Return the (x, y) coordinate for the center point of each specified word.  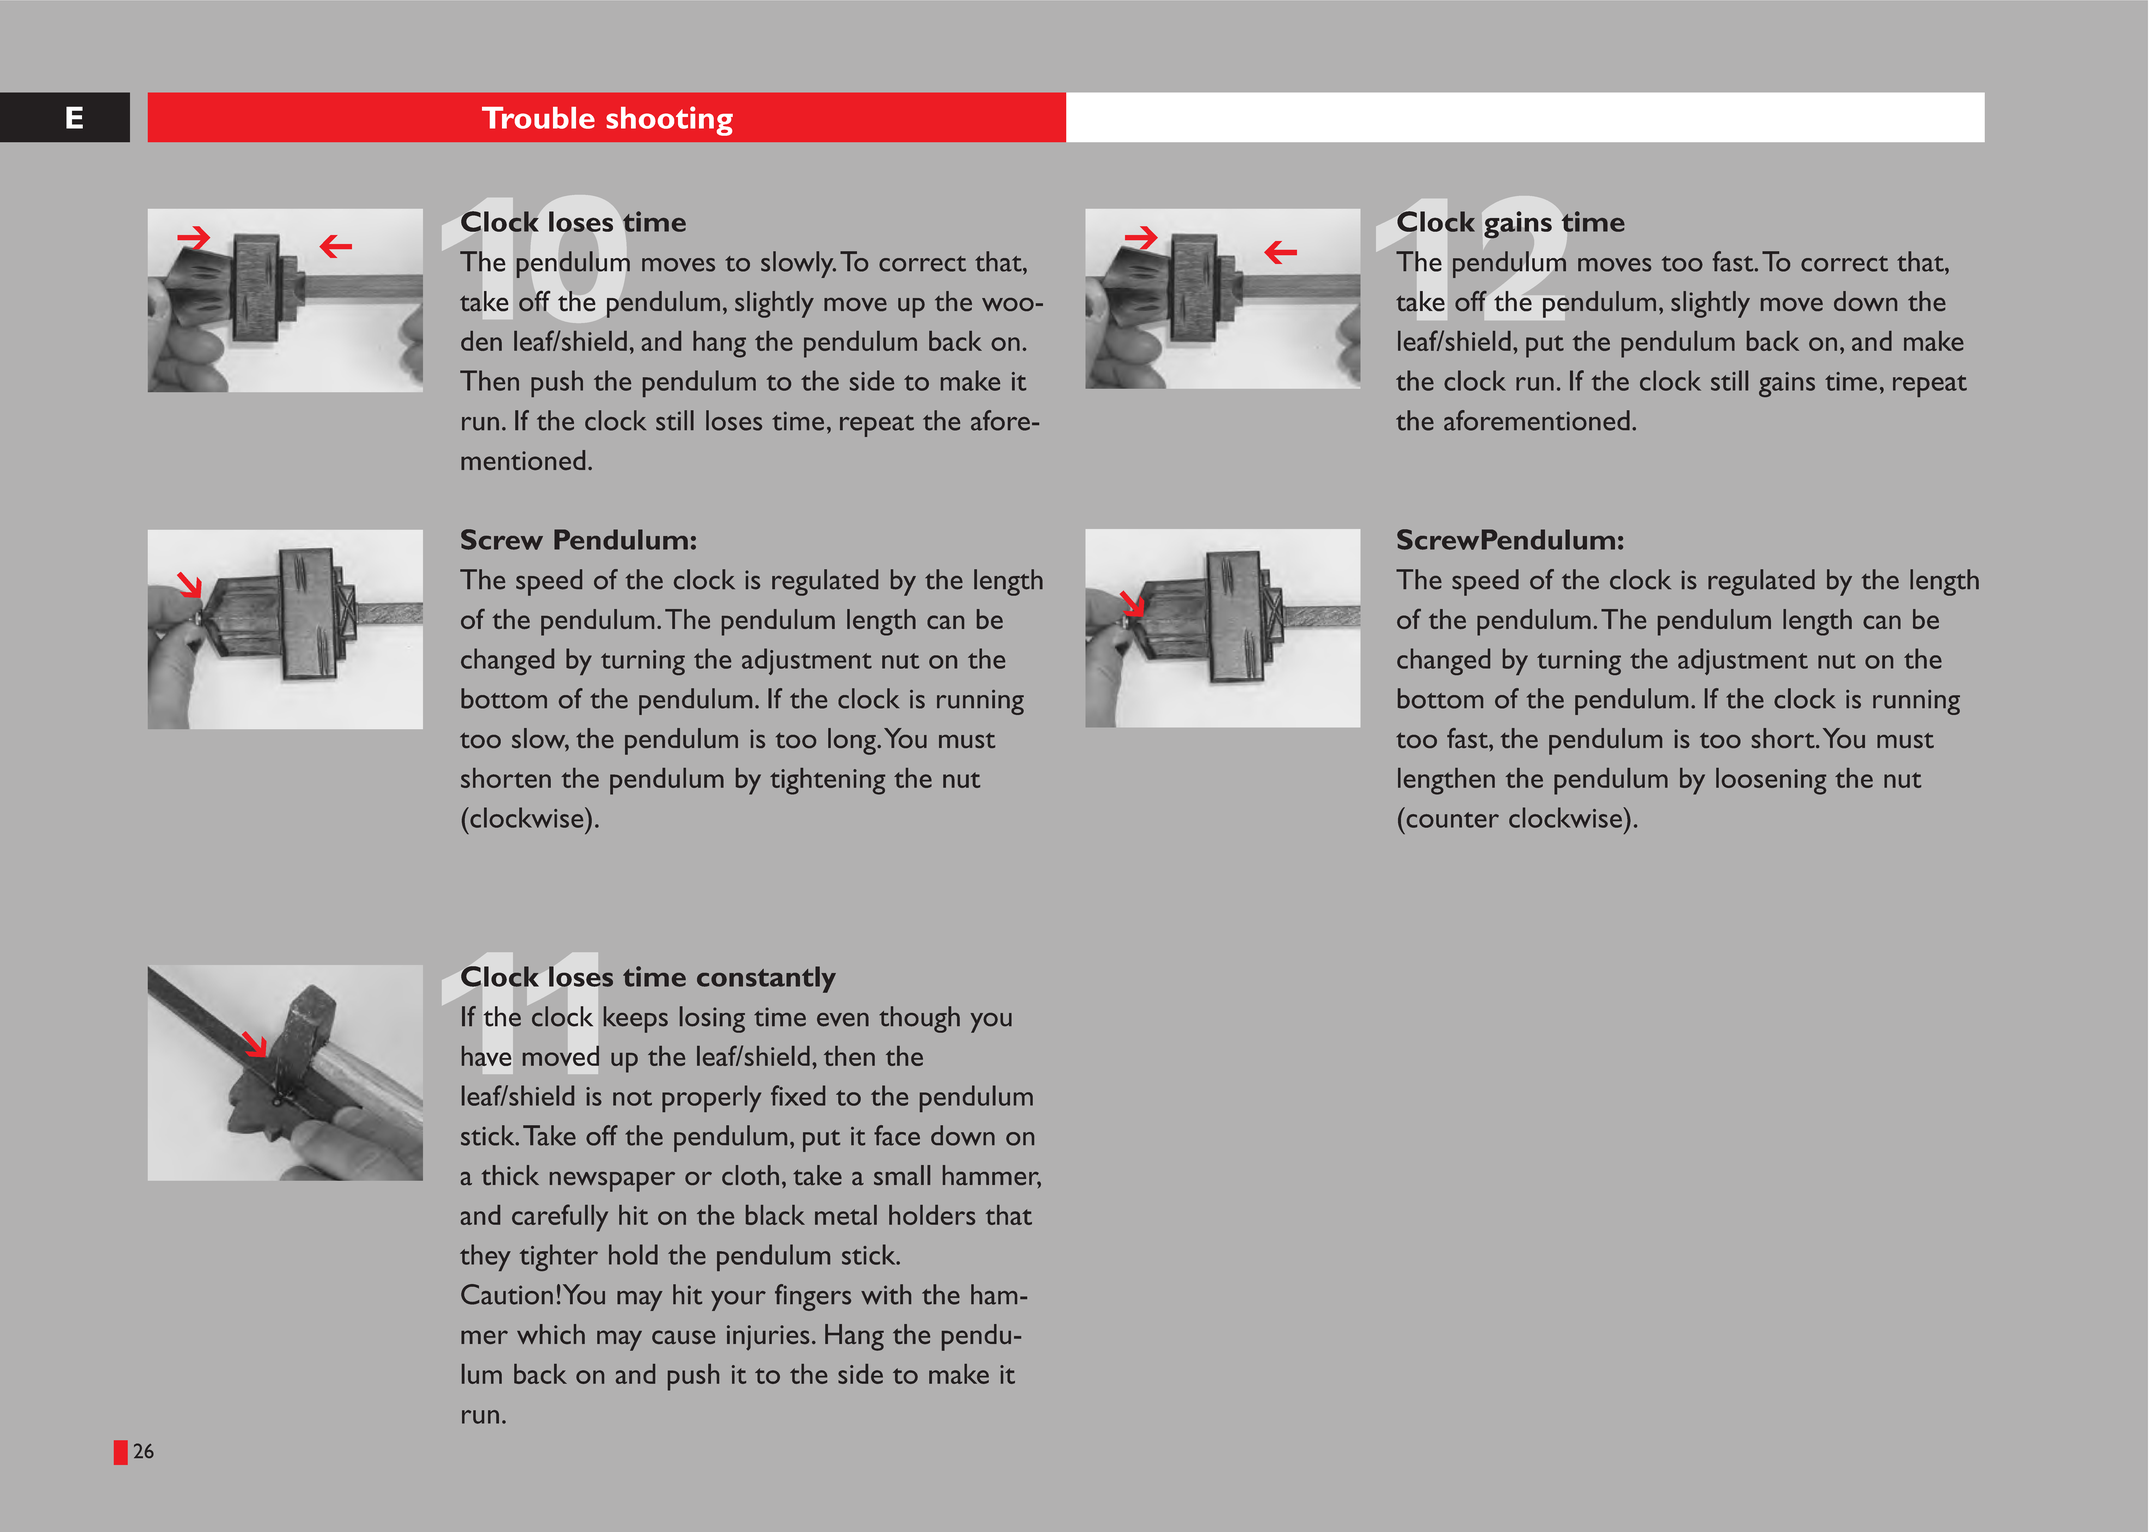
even (843, 1020)
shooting (669, 121)
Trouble (538, 118)
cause (683, 1337)
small (902, 1175)
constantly (766, 979)
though (919, 1019)
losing (712, 1019)
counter (1453, 820)
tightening (827, 781)
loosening (1771, 781)
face (897, 1135)
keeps (636, 1019)
